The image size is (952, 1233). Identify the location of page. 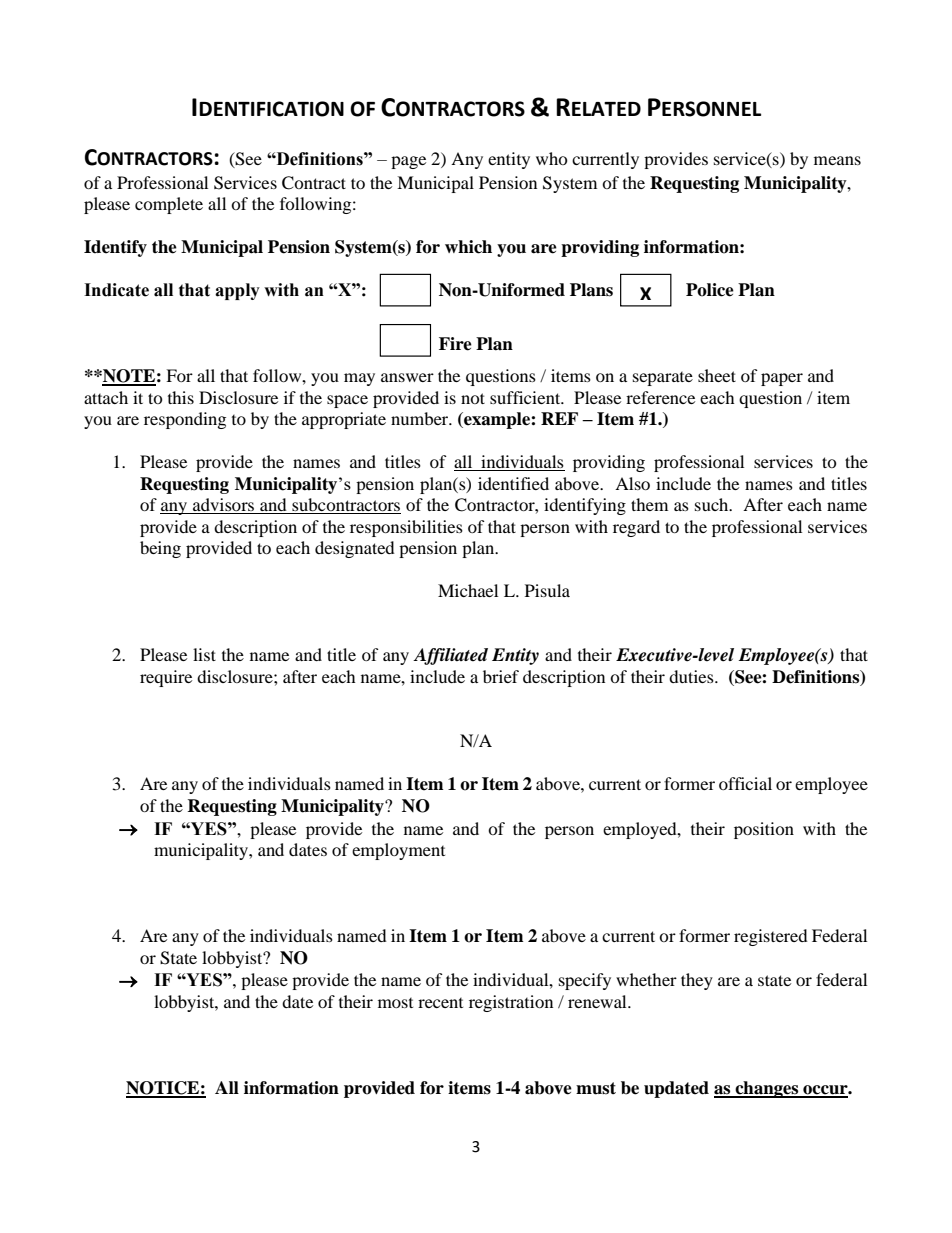
(408, 162).
